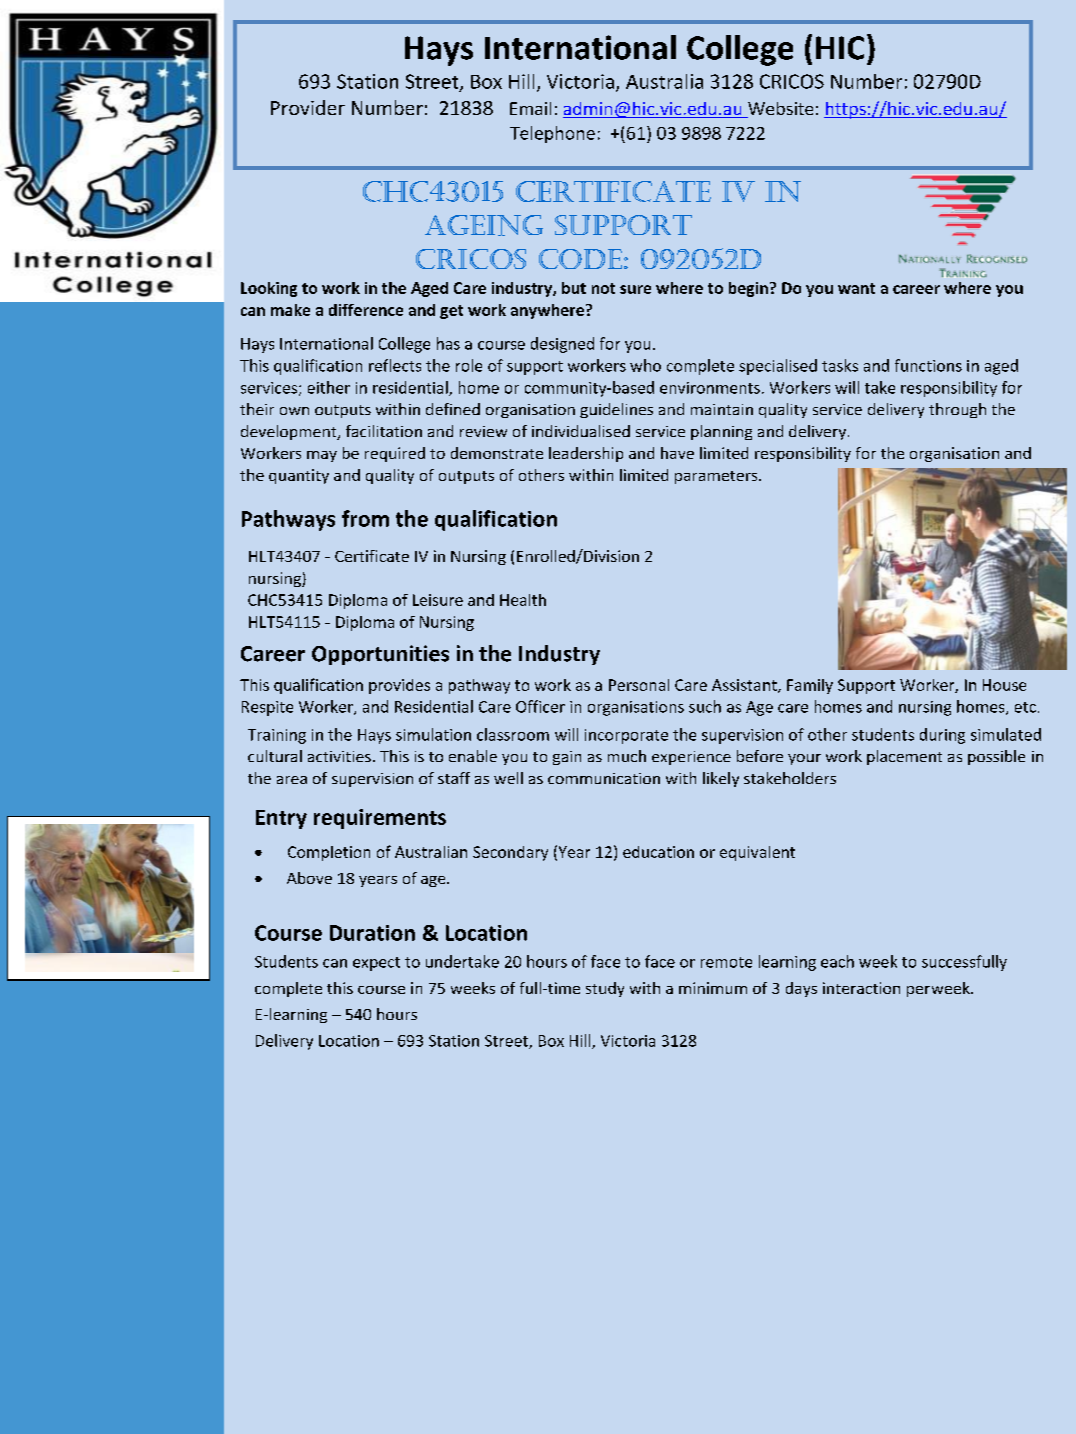 The image size is (1076, 1434). Describe the element at coordinates (1004, 685) in the image. I see `House` at that location.
